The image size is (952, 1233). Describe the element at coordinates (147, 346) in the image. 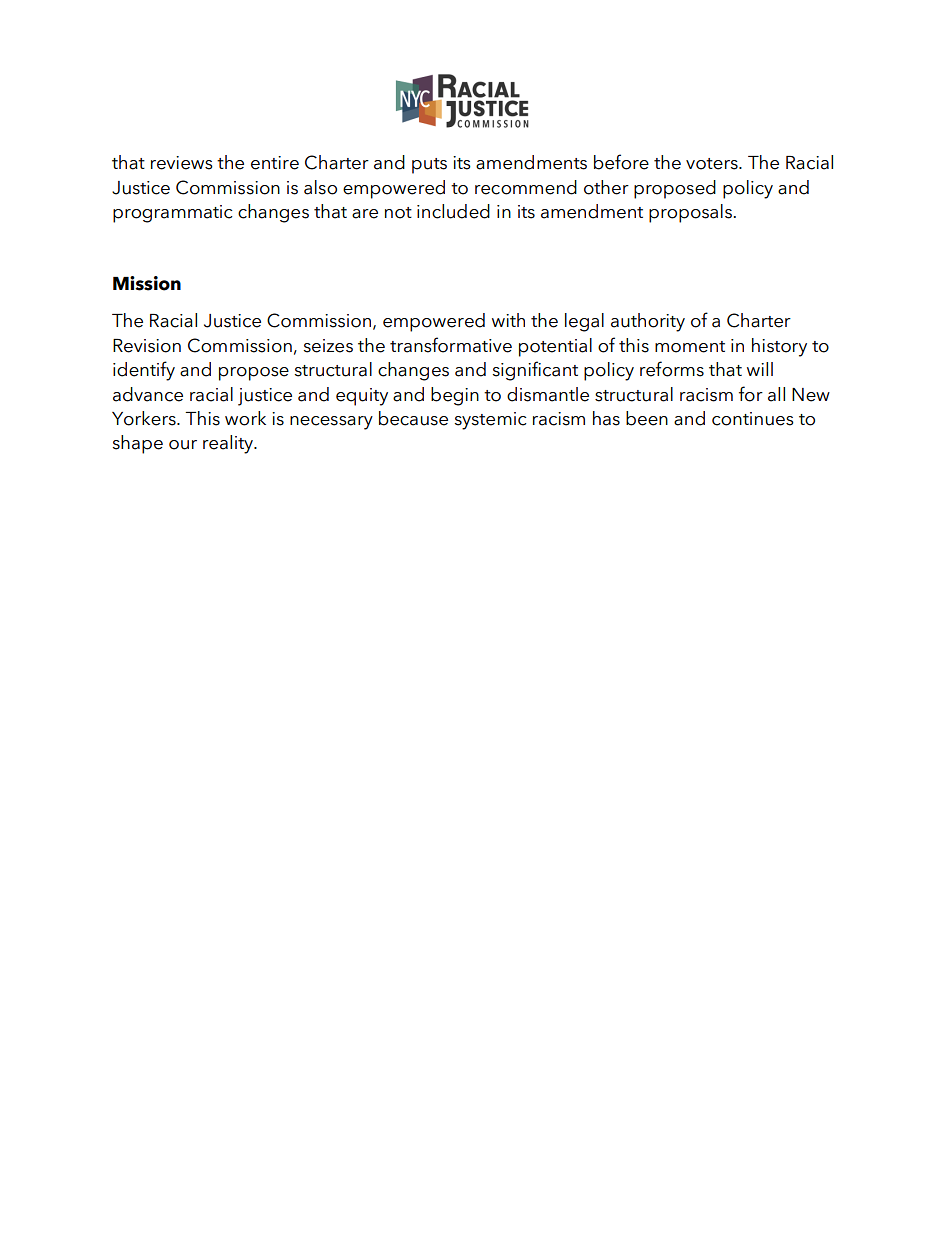

I see `Revision` at that location.
